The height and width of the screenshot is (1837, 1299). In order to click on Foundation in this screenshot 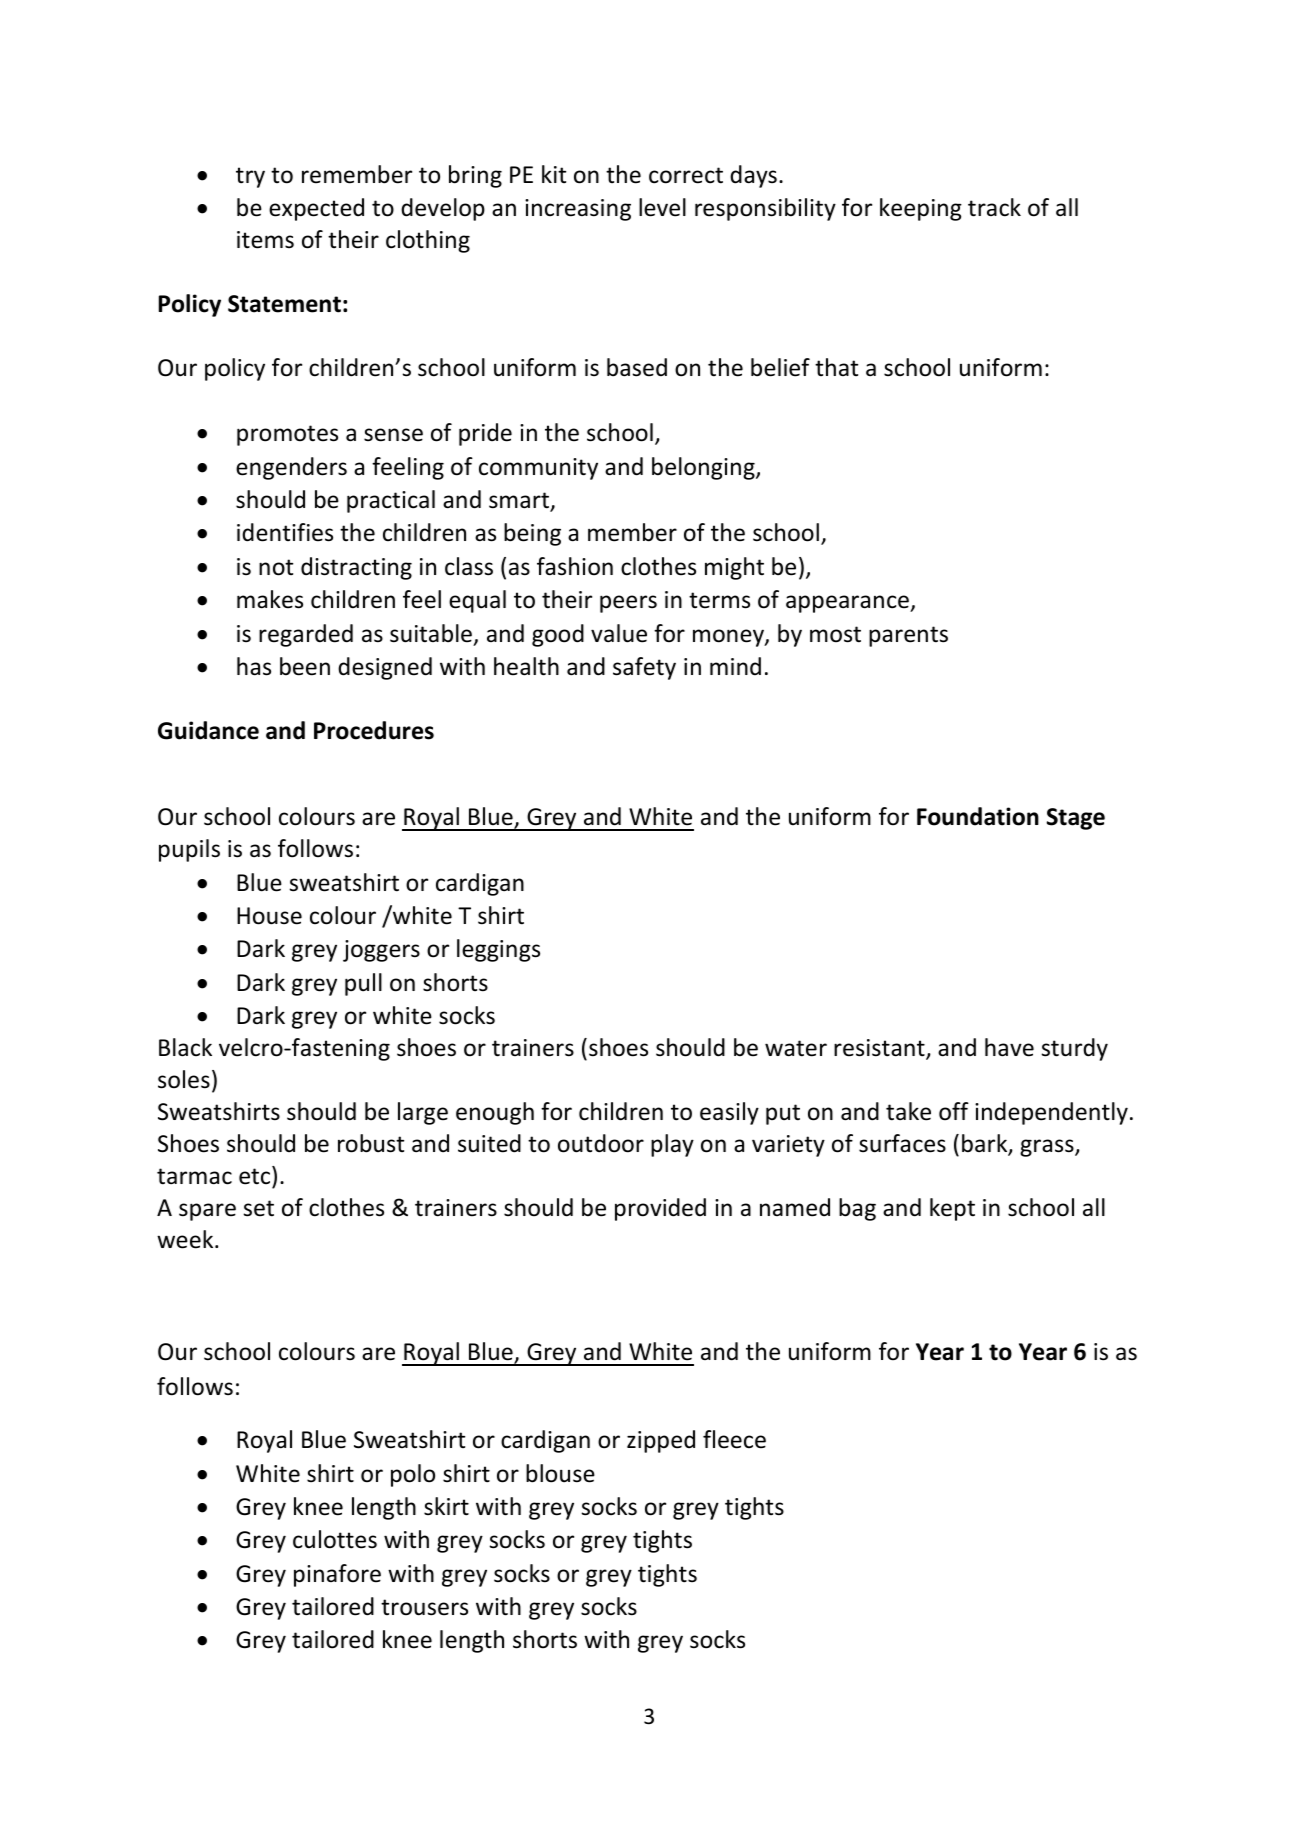, I will do `click(978, 816)`.
